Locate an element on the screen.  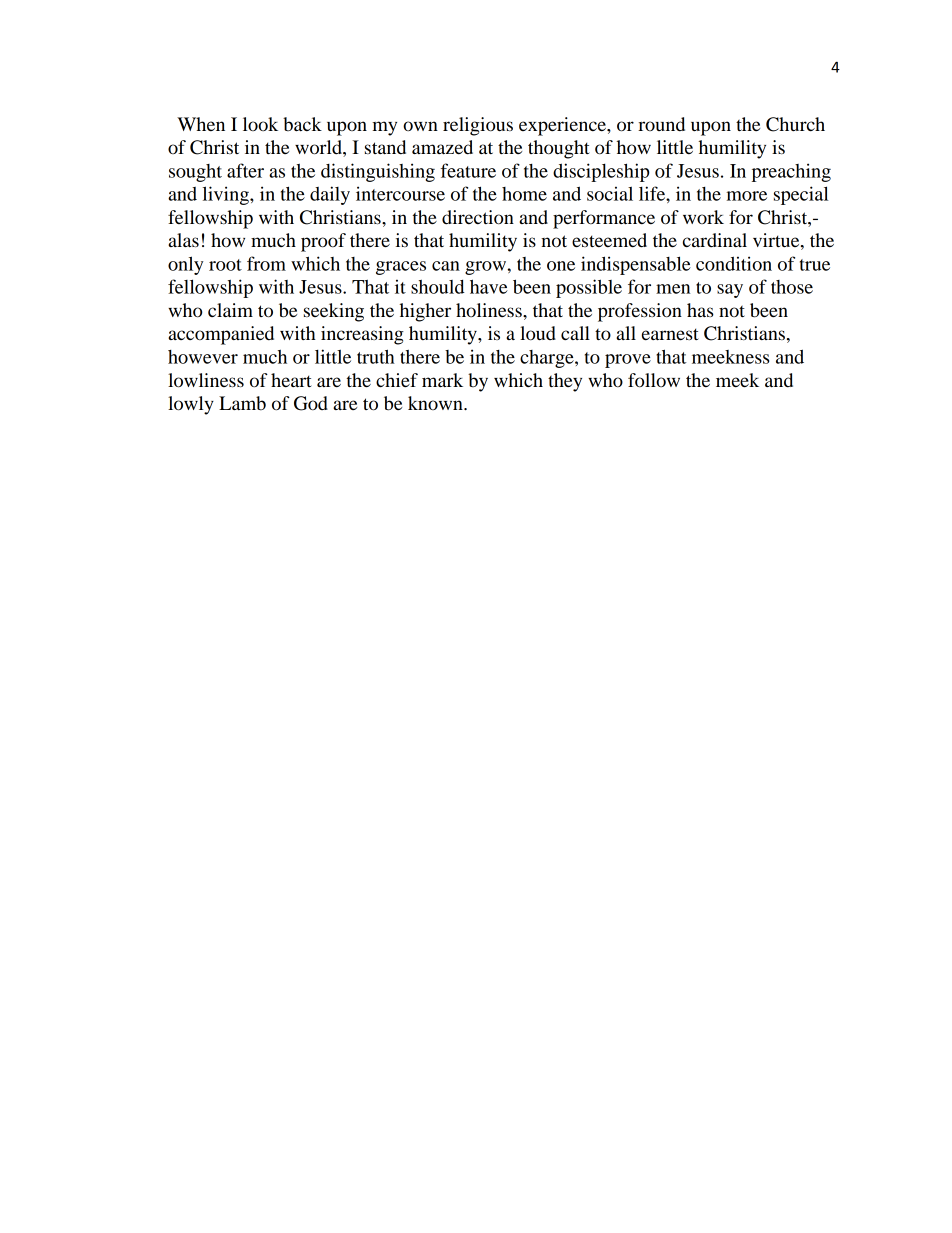
holiness is located at coordinates (490, 310).
